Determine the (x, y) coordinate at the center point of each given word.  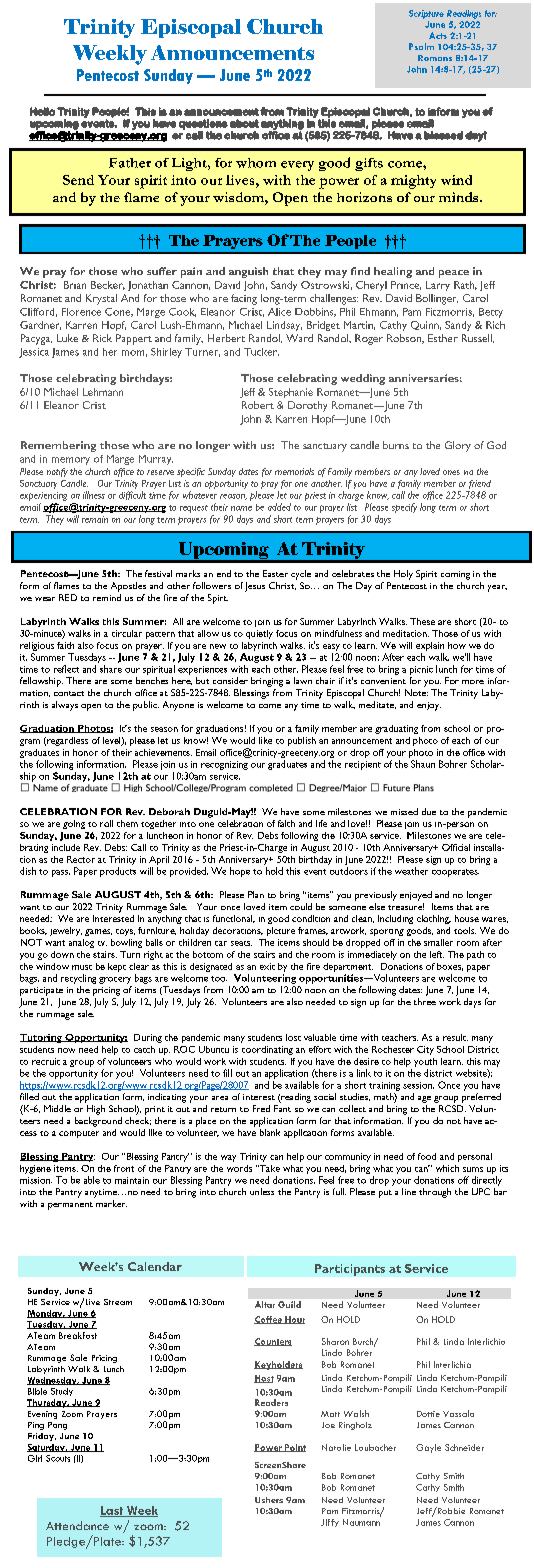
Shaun (423, 764)
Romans (435, 58)
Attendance (77, 1525)
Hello (42, 111)
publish (302, 741)
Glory (458, 446)
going (74, 824)
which (447, 1168)
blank (270, 1132)
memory (71, 461)
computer (79, 1134)
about (244, 123)
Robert (258, 405)
